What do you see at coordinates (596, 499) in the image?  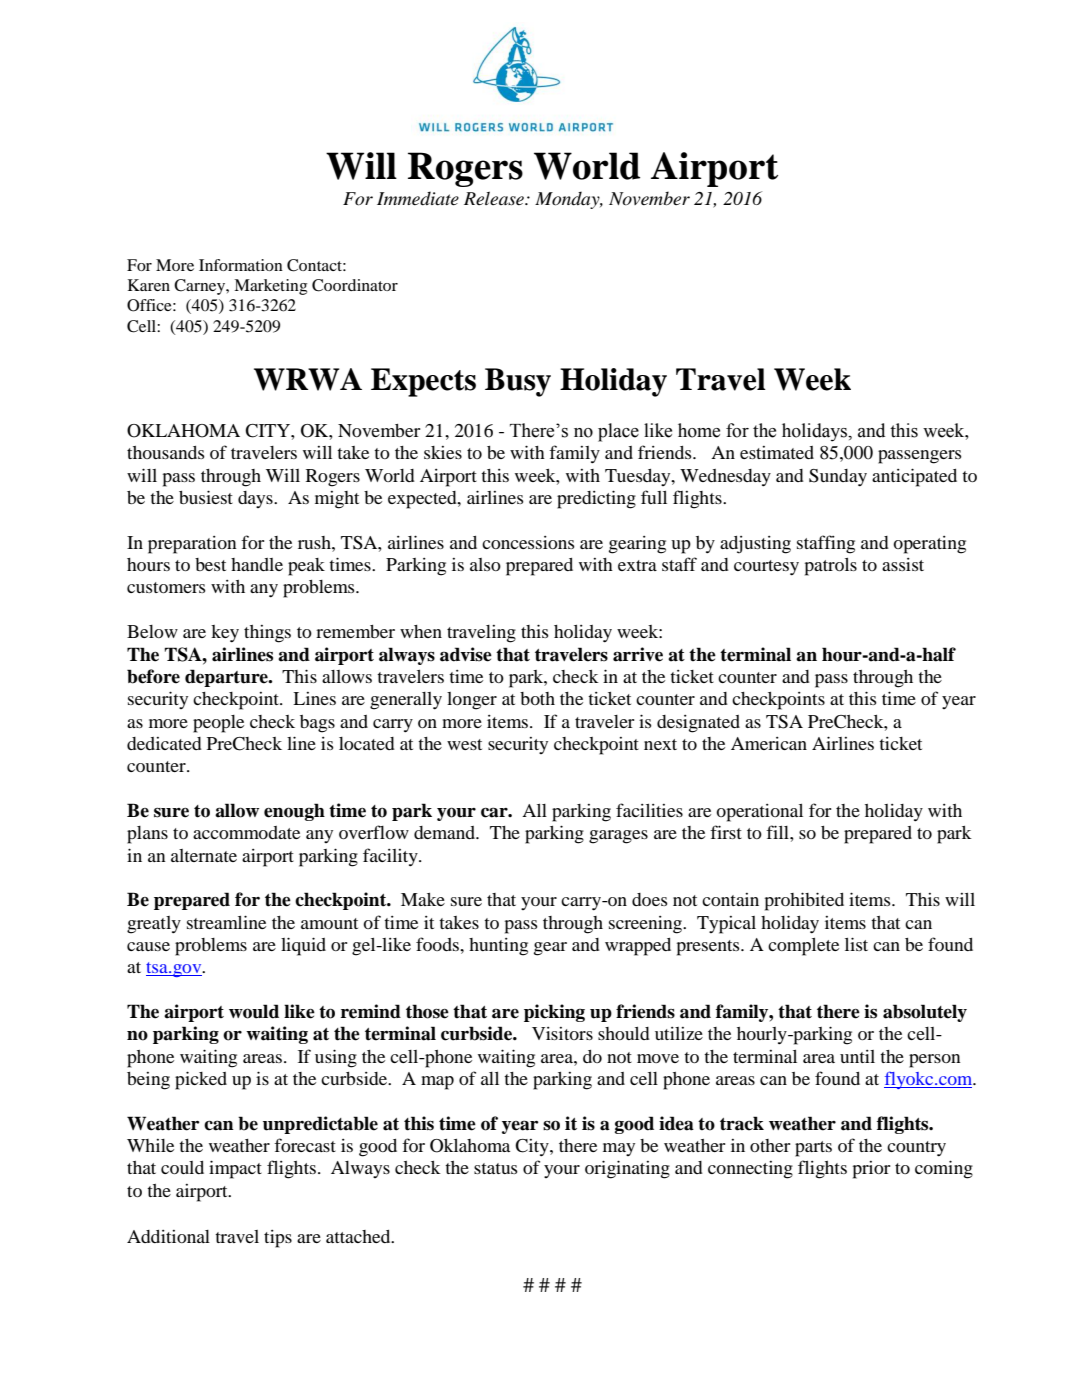 I see `predicting` at bounding box center [596, 499].
